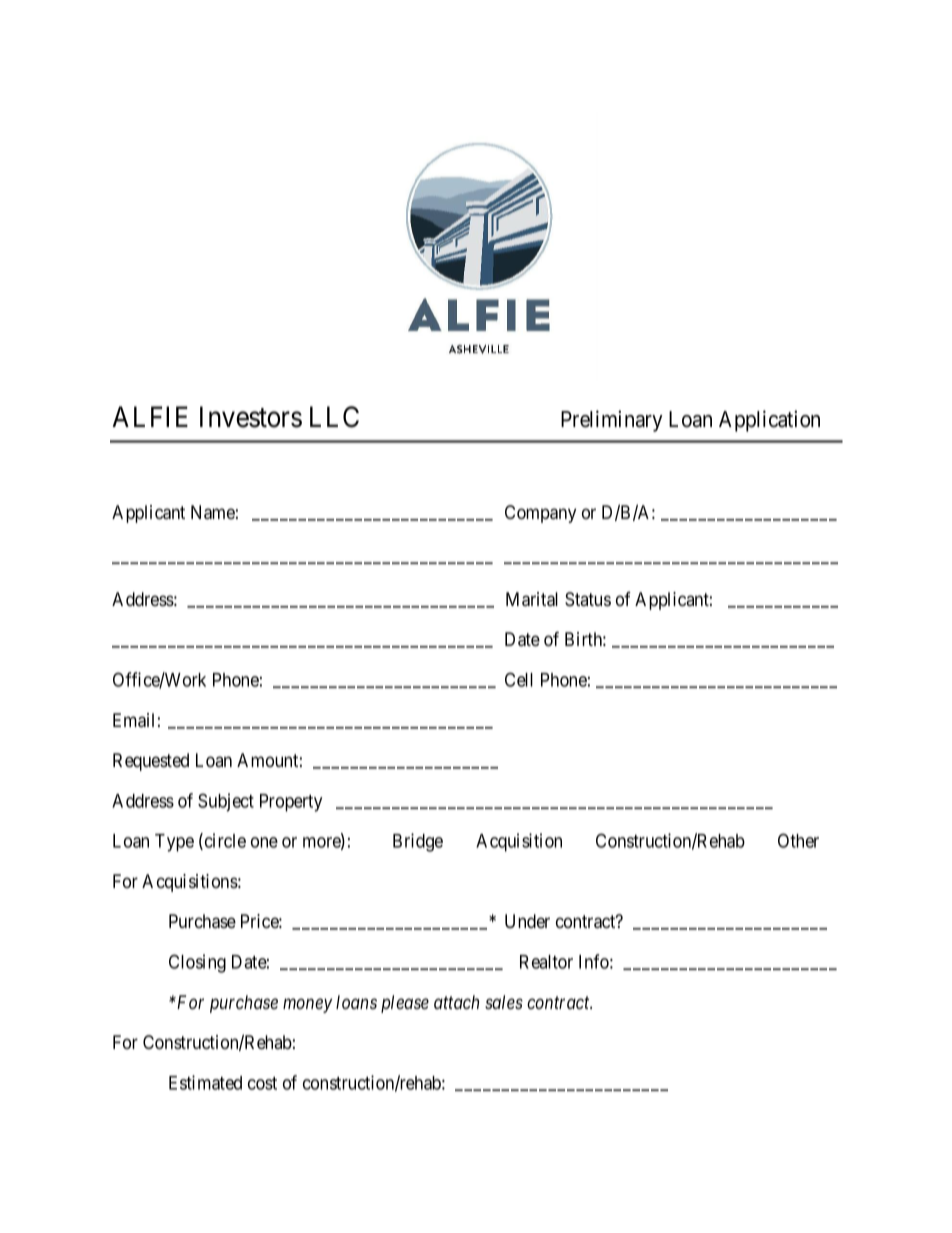  I want to click on sales, so click(504, 1002).
